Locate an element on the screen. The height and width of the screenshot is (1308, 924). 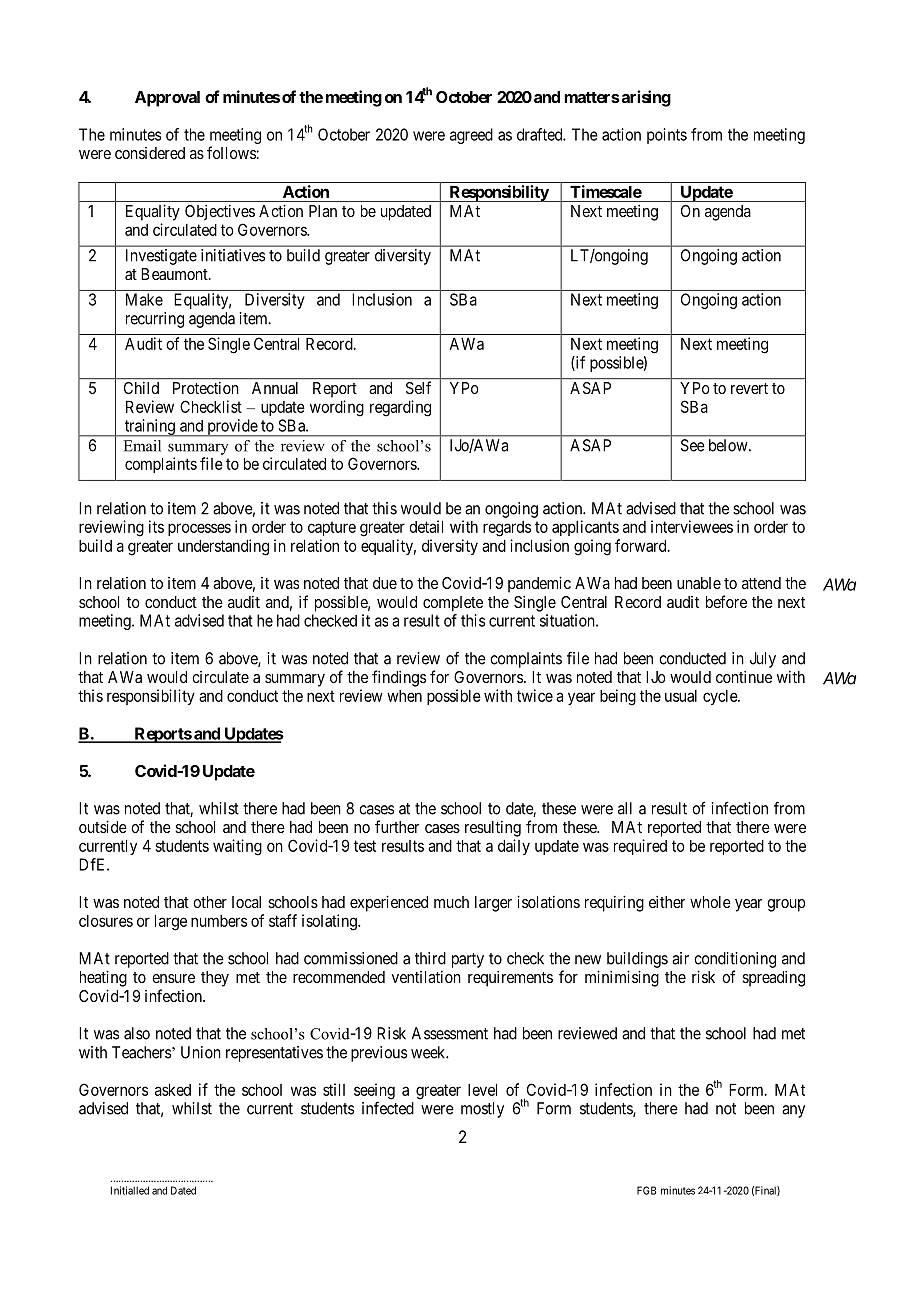
Protection is located at coordinates (205, 388).
